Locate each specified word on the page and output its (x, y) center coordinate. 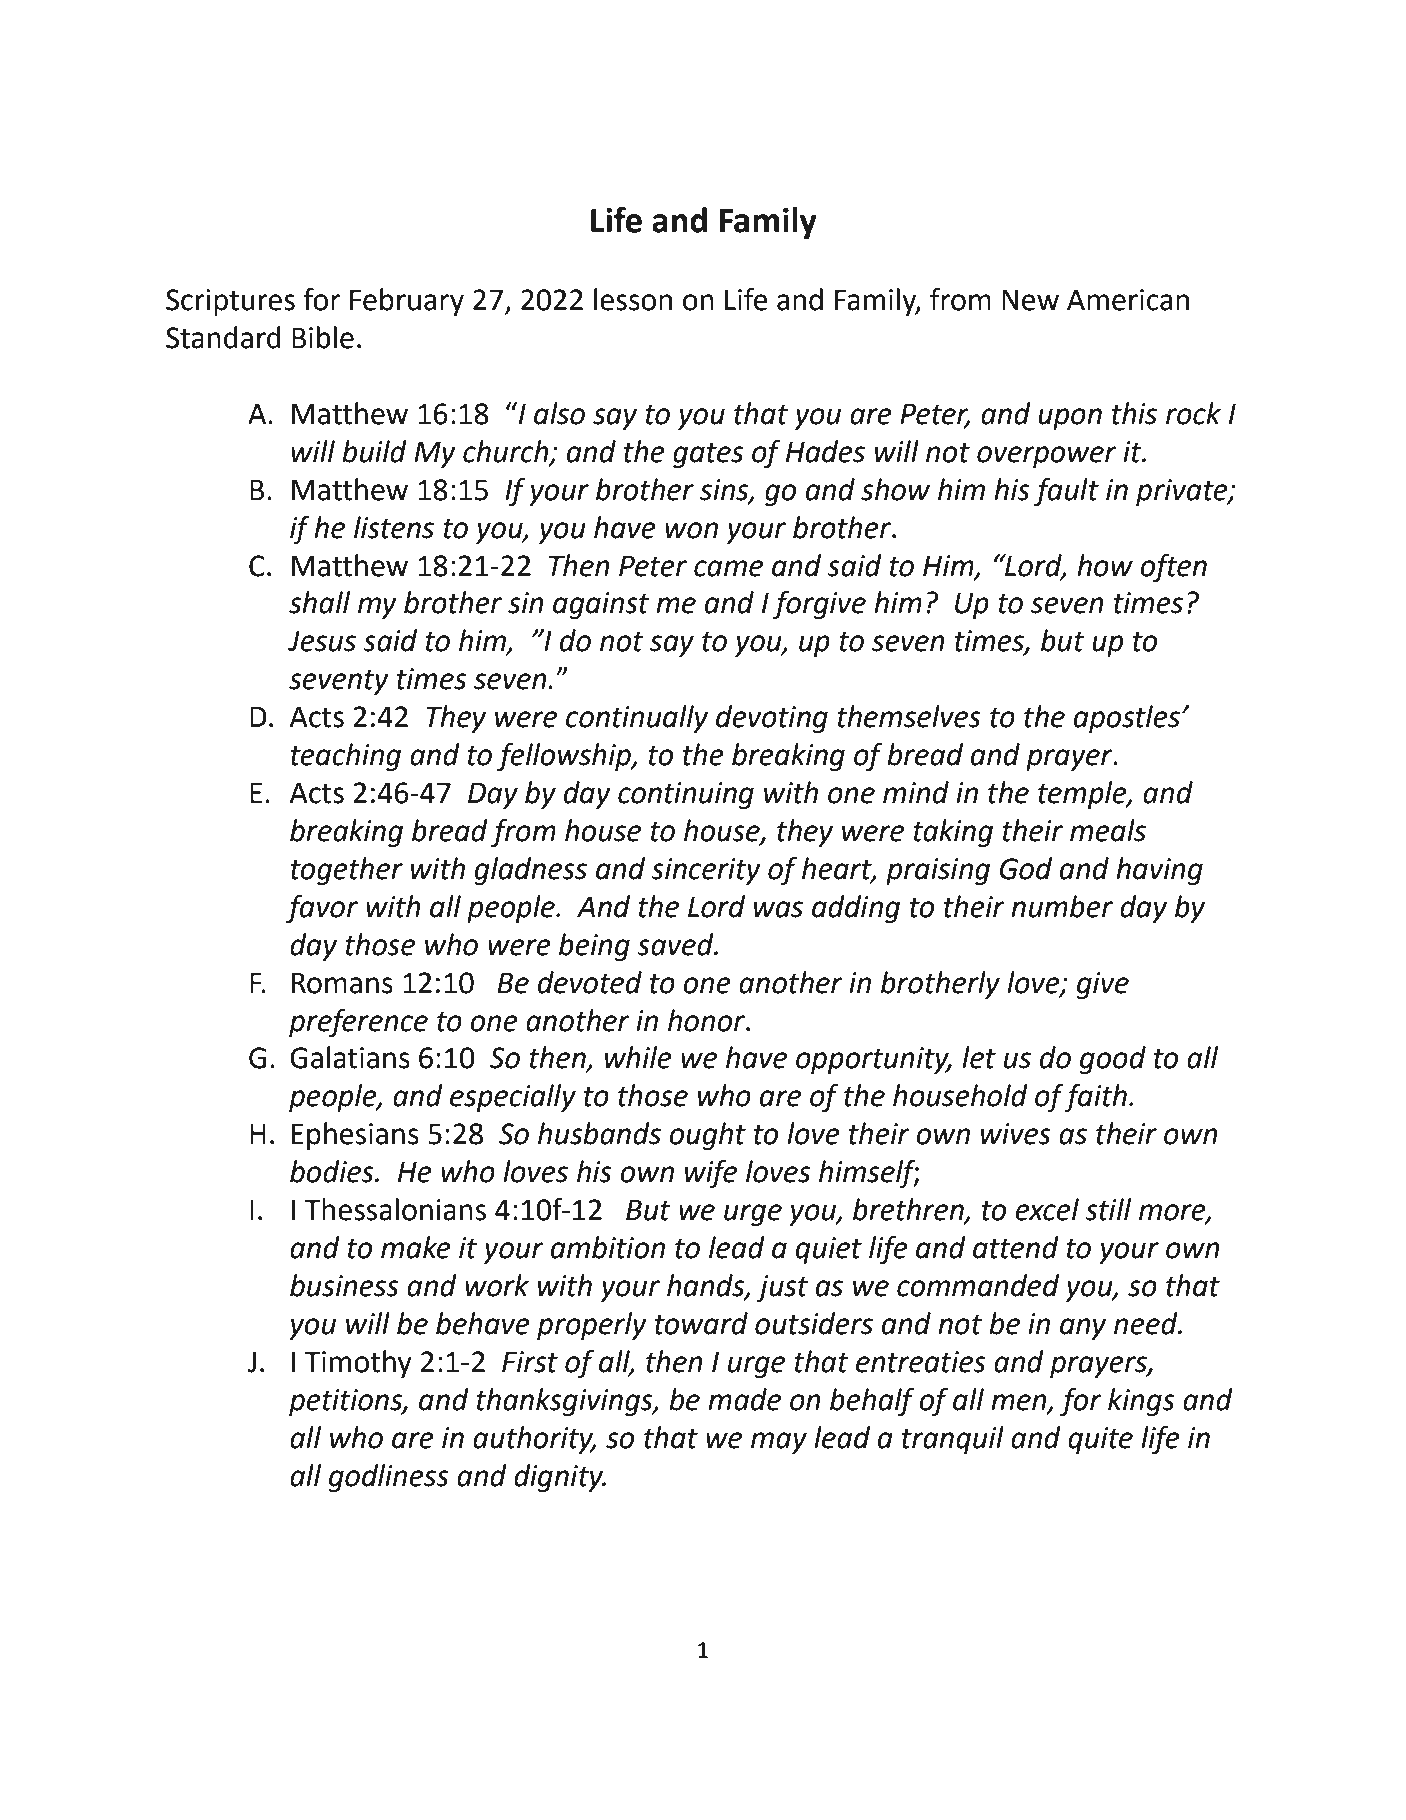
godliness (389, 1478)
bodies (333, 1171)
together (347, 871)
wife (711, 1174)
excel (1047, 1209)
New (1030, 300)
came (728, 568)
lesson (633, 299)
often (1173, 568)
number (1062, 906)
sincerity (706, 871)
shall (319, 602)
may (779, 1443)
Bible (323, 337)
